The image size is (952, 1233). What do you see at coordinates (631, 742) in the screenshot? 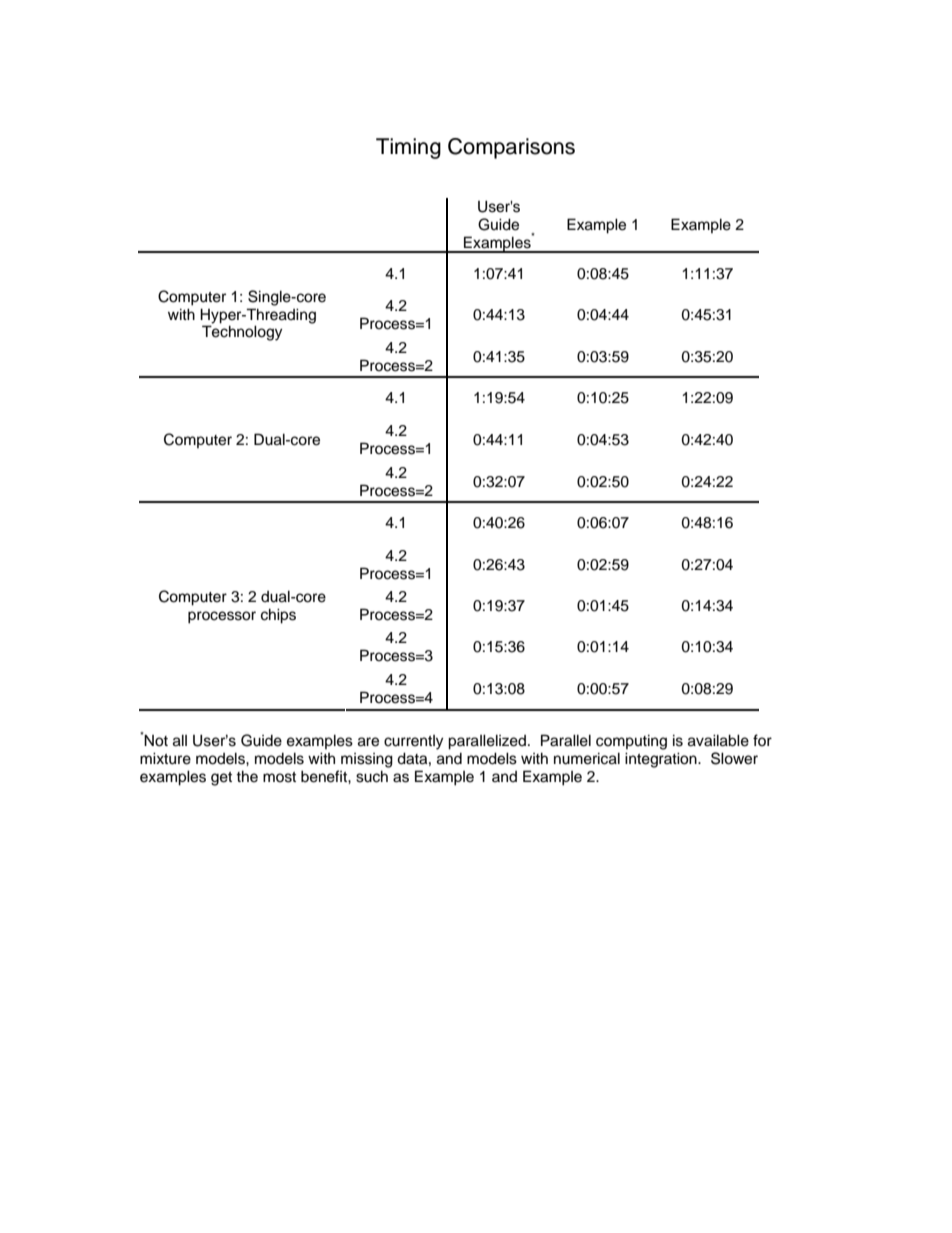
I see `computing` at bounding box center [631, 742].
